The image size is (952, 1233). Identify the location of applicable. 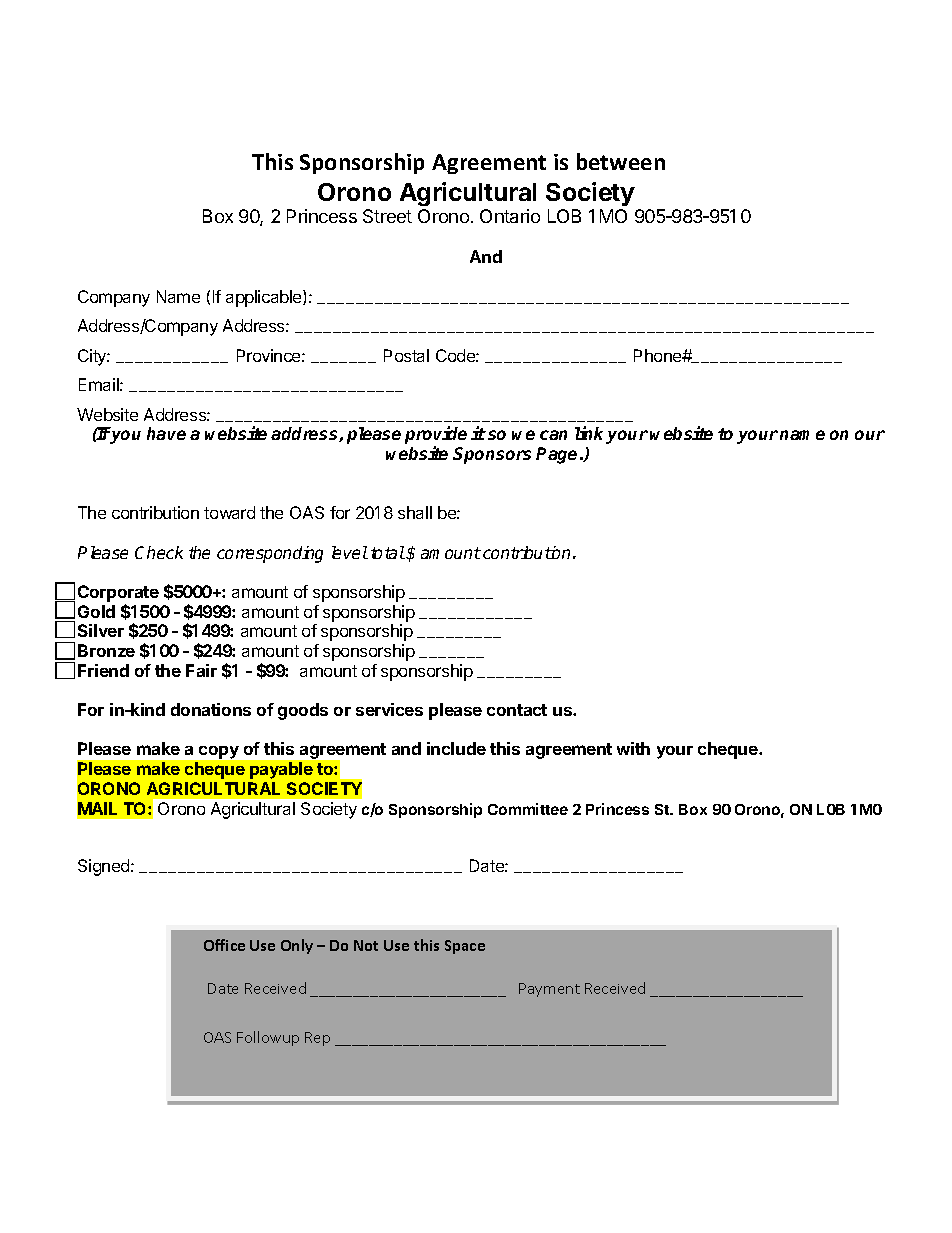
(265, 298).
